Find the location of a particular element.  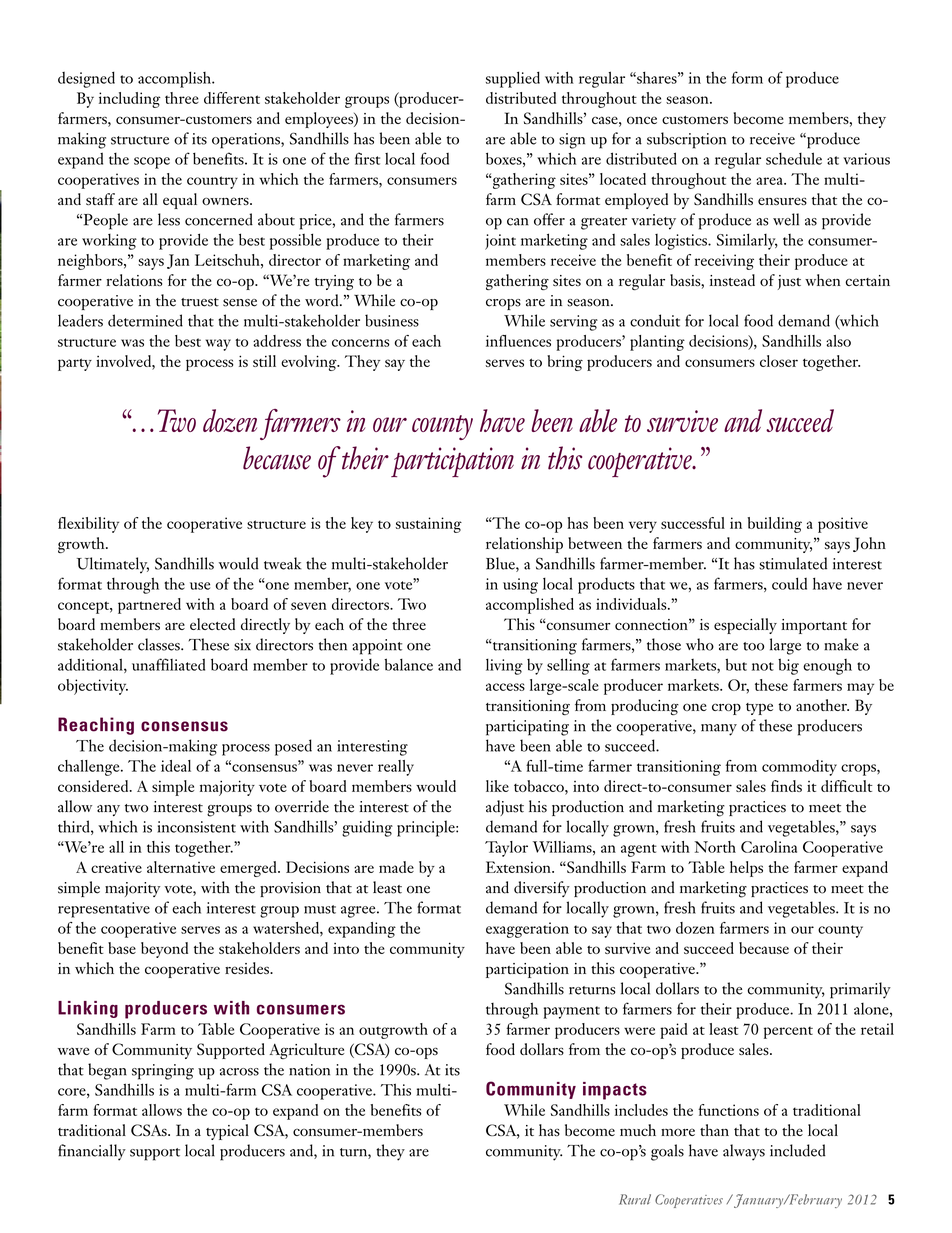

Rural is located at coordinates (635, 1199).
